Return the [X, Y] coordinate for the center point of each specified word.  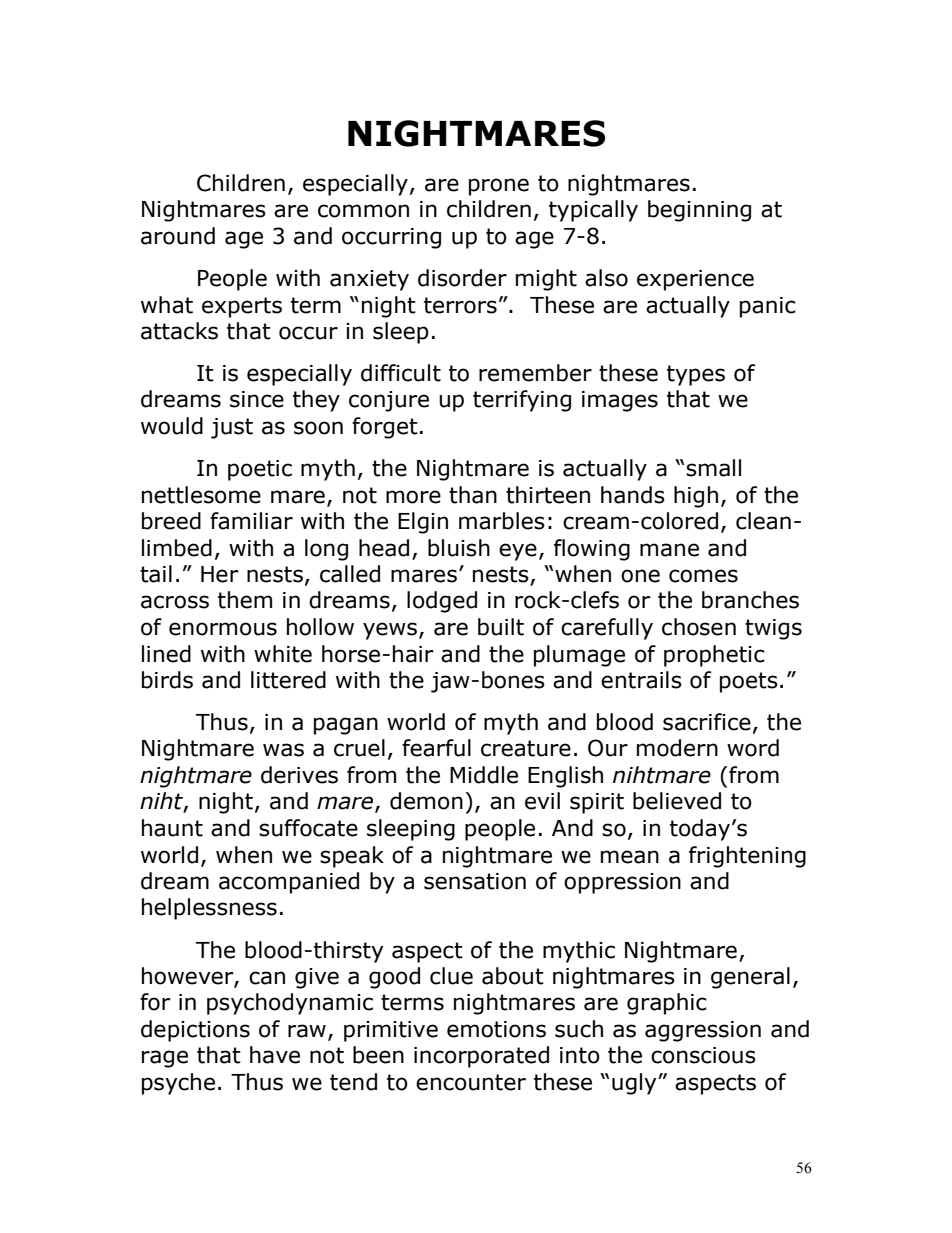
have [275, 1055]
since [257, 399]
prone [499, 187]
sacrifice [707, 722]
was [283, 750]
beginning [699, 211]
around [178, 236]
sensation [475, 881]
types [696, 375]
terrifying [522, 401]
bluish [459, 548]
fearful [436, 748]
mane [669, 550]
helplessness [209, 909]
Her [220, 574]
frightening [747, 857]
